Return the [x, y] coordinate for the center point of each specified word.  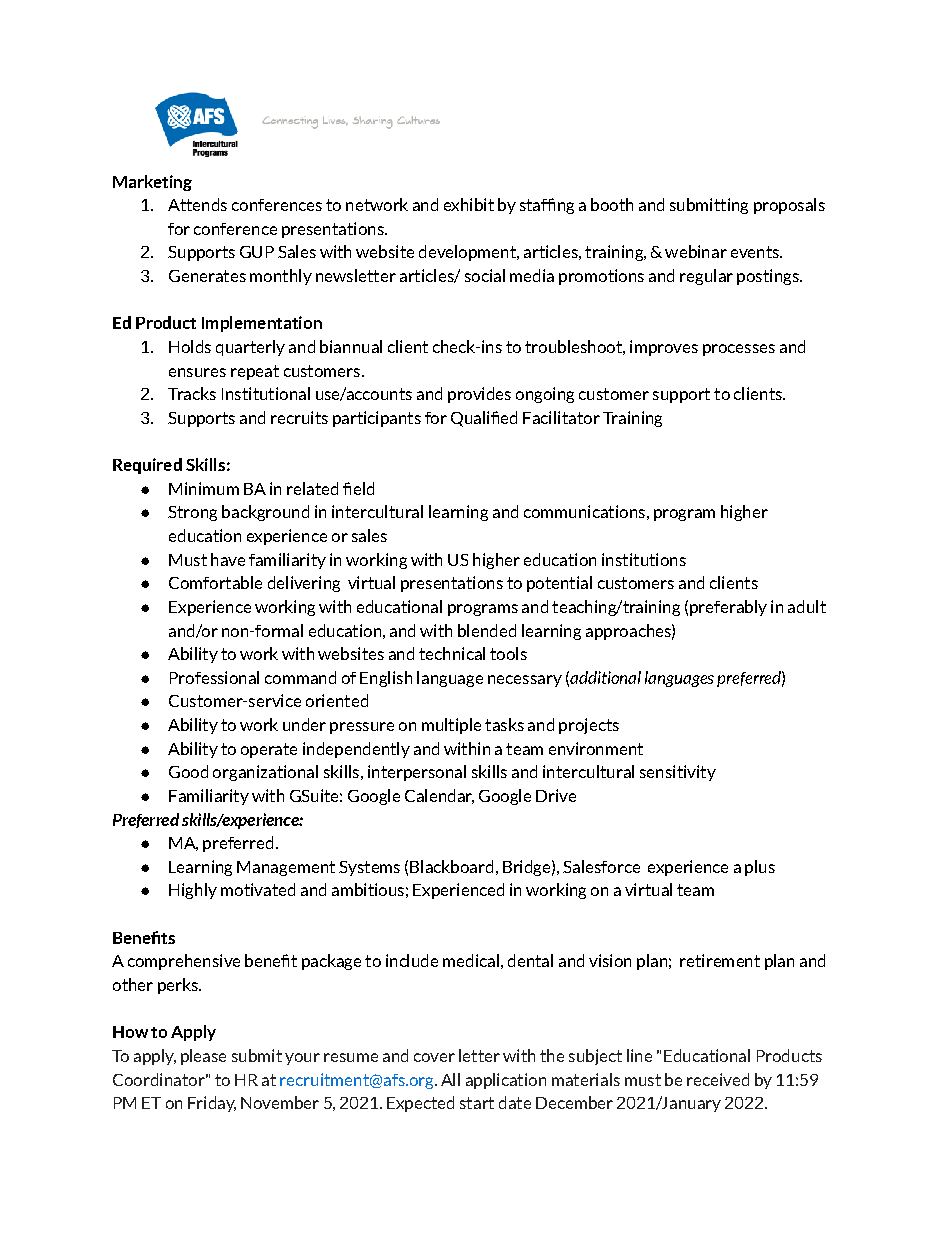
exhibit [469, 204]
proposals [789, 206]
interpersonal [417, 773]
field [358, 488]
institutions [644, 559]
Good [188, 771]
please [203, 1057]
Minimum [204, 488]
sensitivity [678, 773]
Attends [197, 204]
